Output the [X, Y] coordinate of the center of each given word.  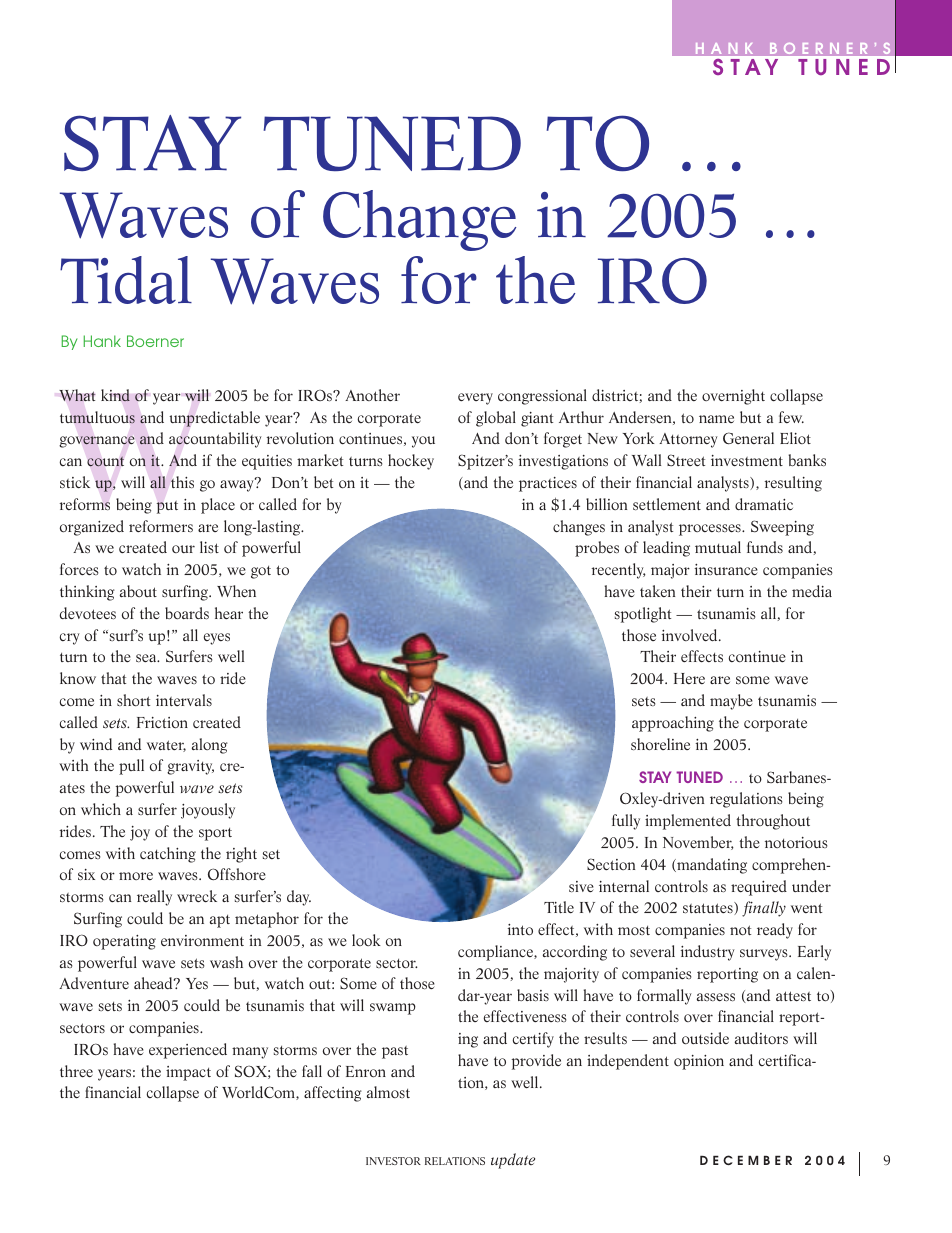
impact [188, 1073]
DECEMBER [746, 1160]
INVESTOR [393, 1161]
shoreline [660, 744]
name [716, 419]
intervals [184, 700]
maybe [731, 702]
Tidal [126, 280]
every [475, 399]
